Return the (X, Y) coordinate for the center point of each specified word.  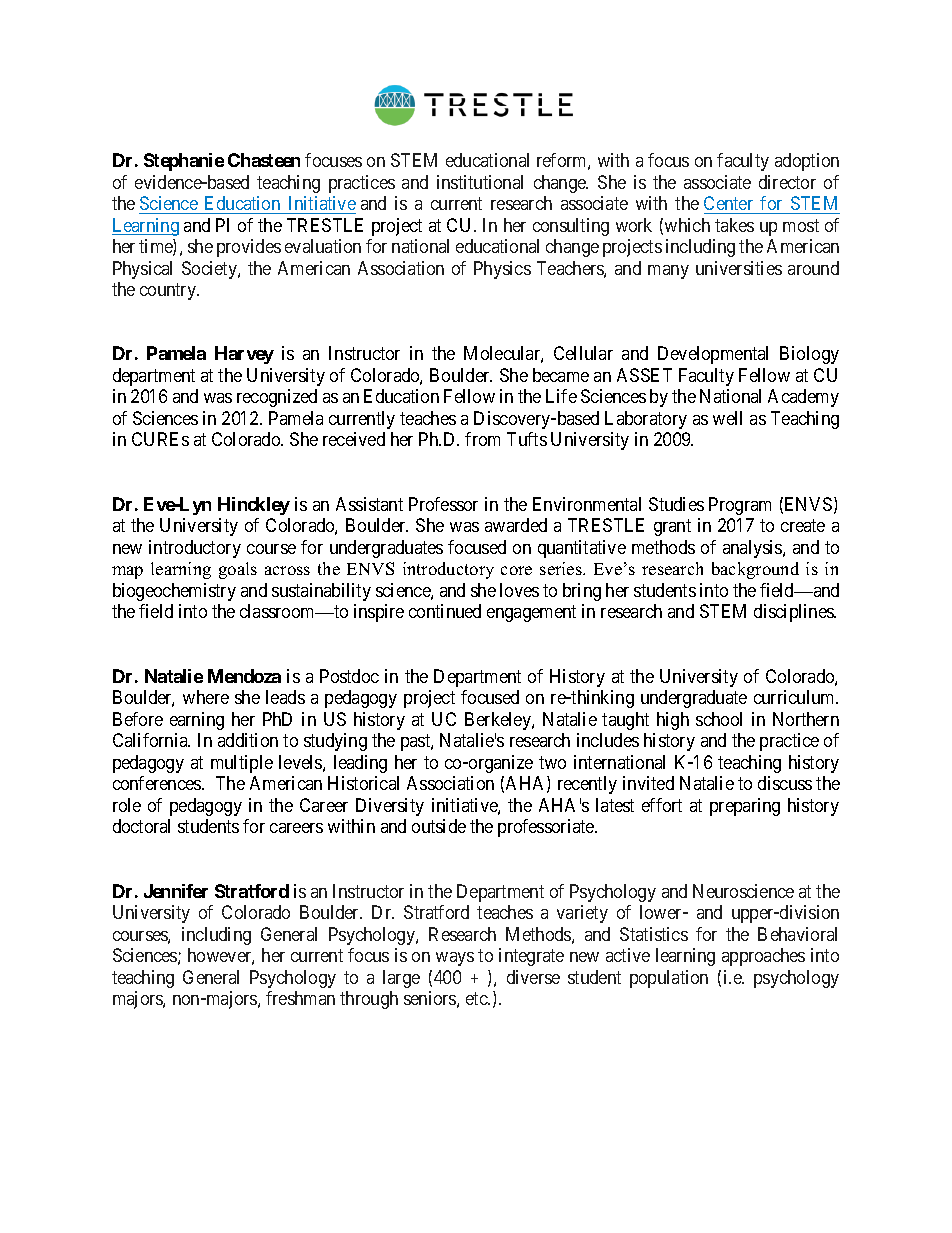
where (206, 697)
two (552, 762)
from (482, 439)
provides (249, 248)
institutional (480, 182)
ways (455, 959)
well (727, 418)
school (719, 719)
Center (728, 203)
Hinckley (254, 506)
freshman (300, 998)
